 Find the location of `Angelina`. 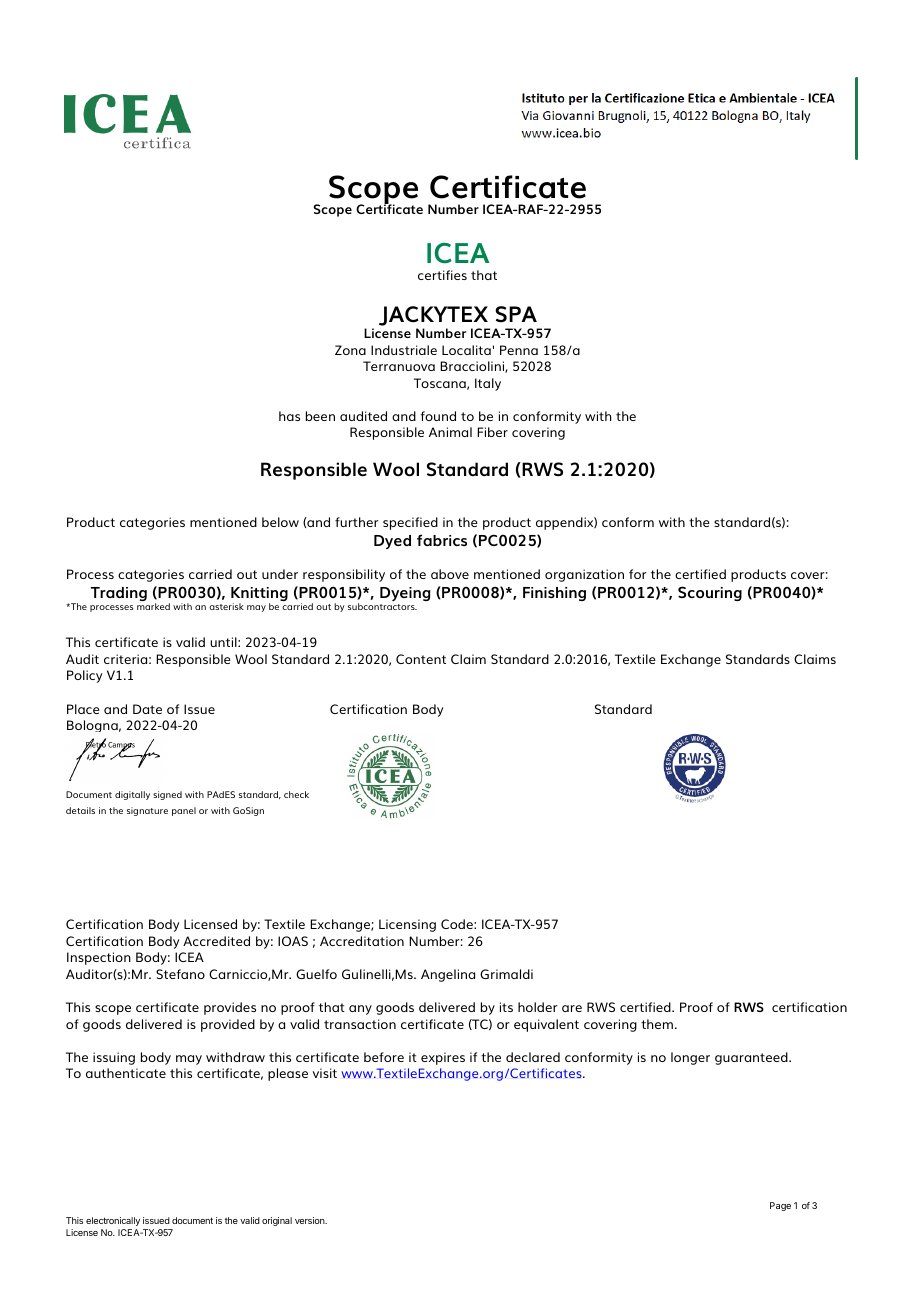

Angelina is located at coordinates (448, 975).
